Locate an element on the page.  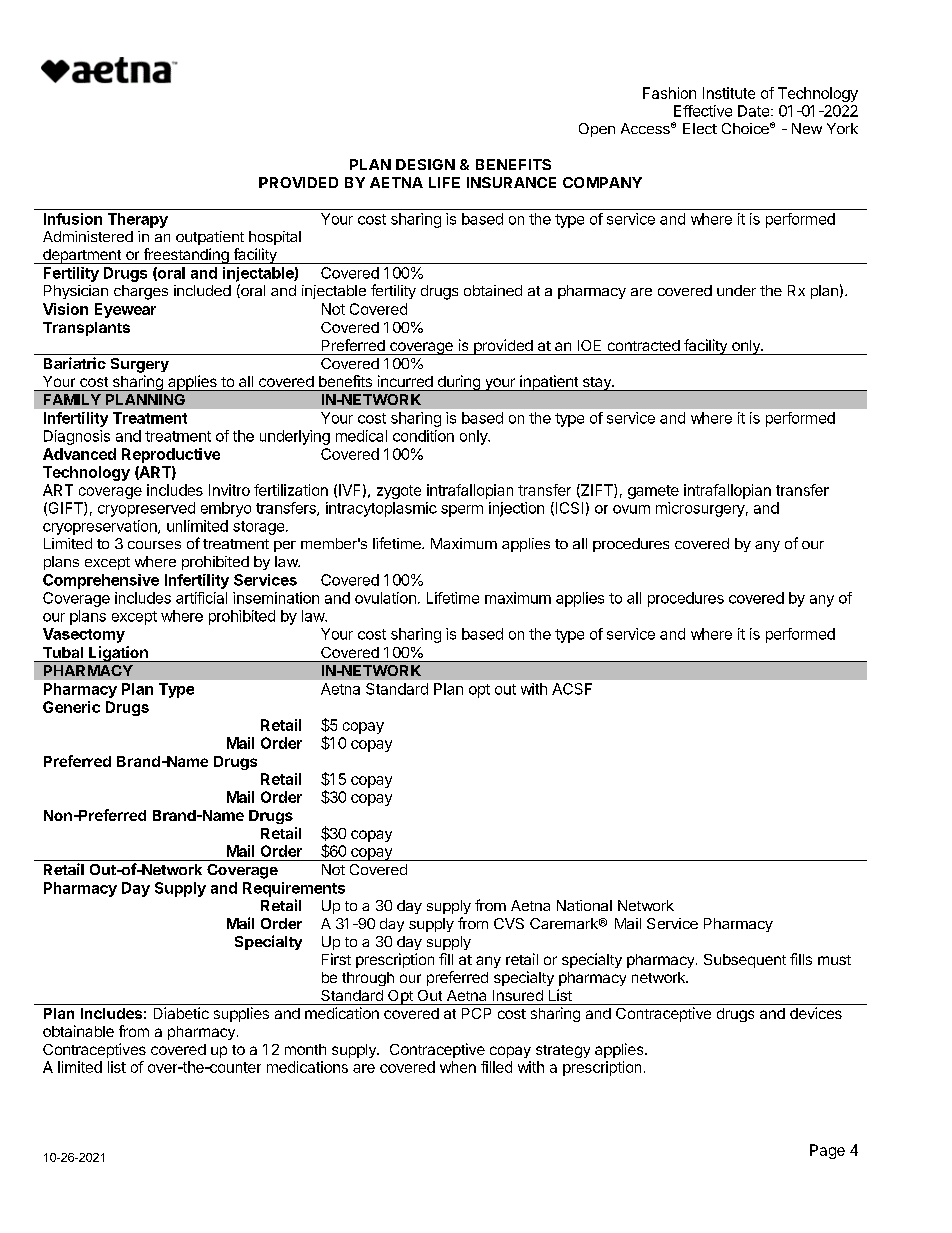
CVS is located at coordinates (509, 923).
